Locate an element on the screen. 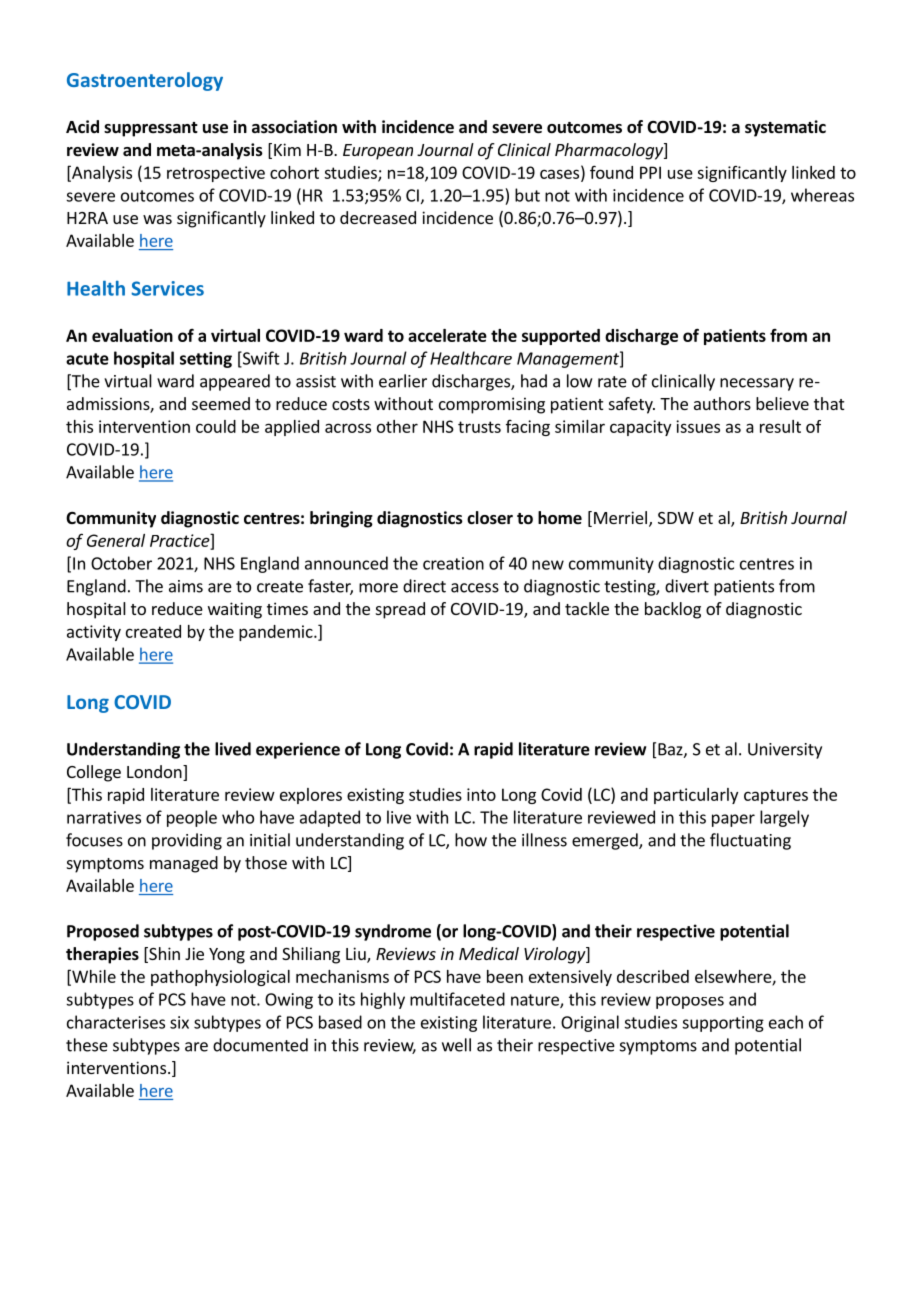 Image resolution: width=924 pixels, height=1308 pixels. University is located at coordinates (785, 751).
